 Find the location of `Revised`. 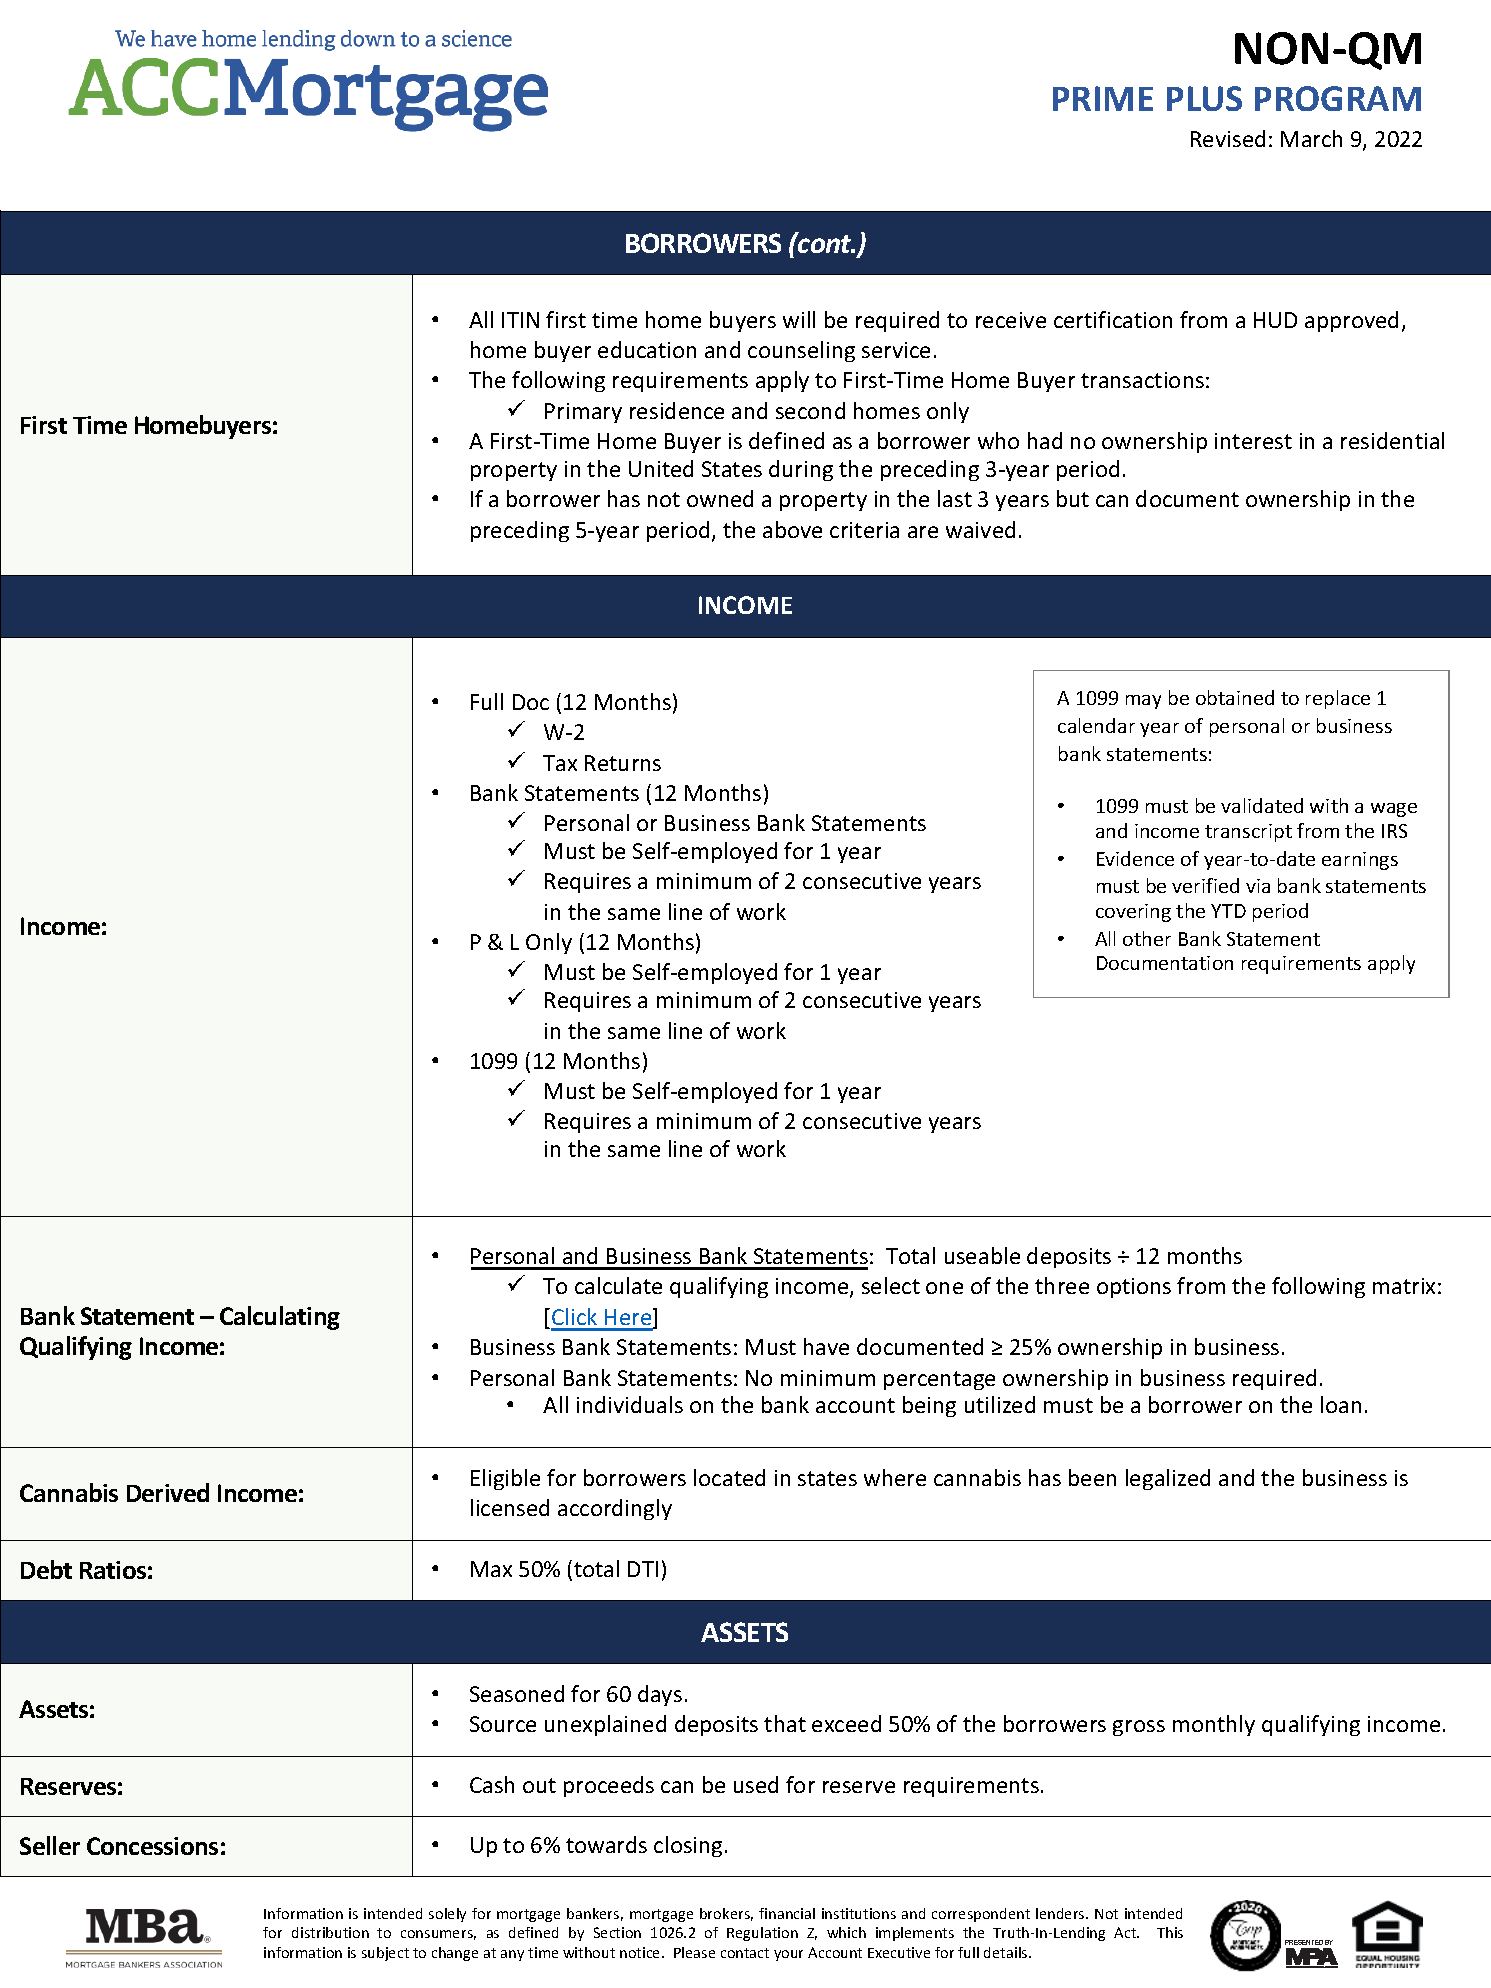

Revised is located at coordinates (1228, 138).
